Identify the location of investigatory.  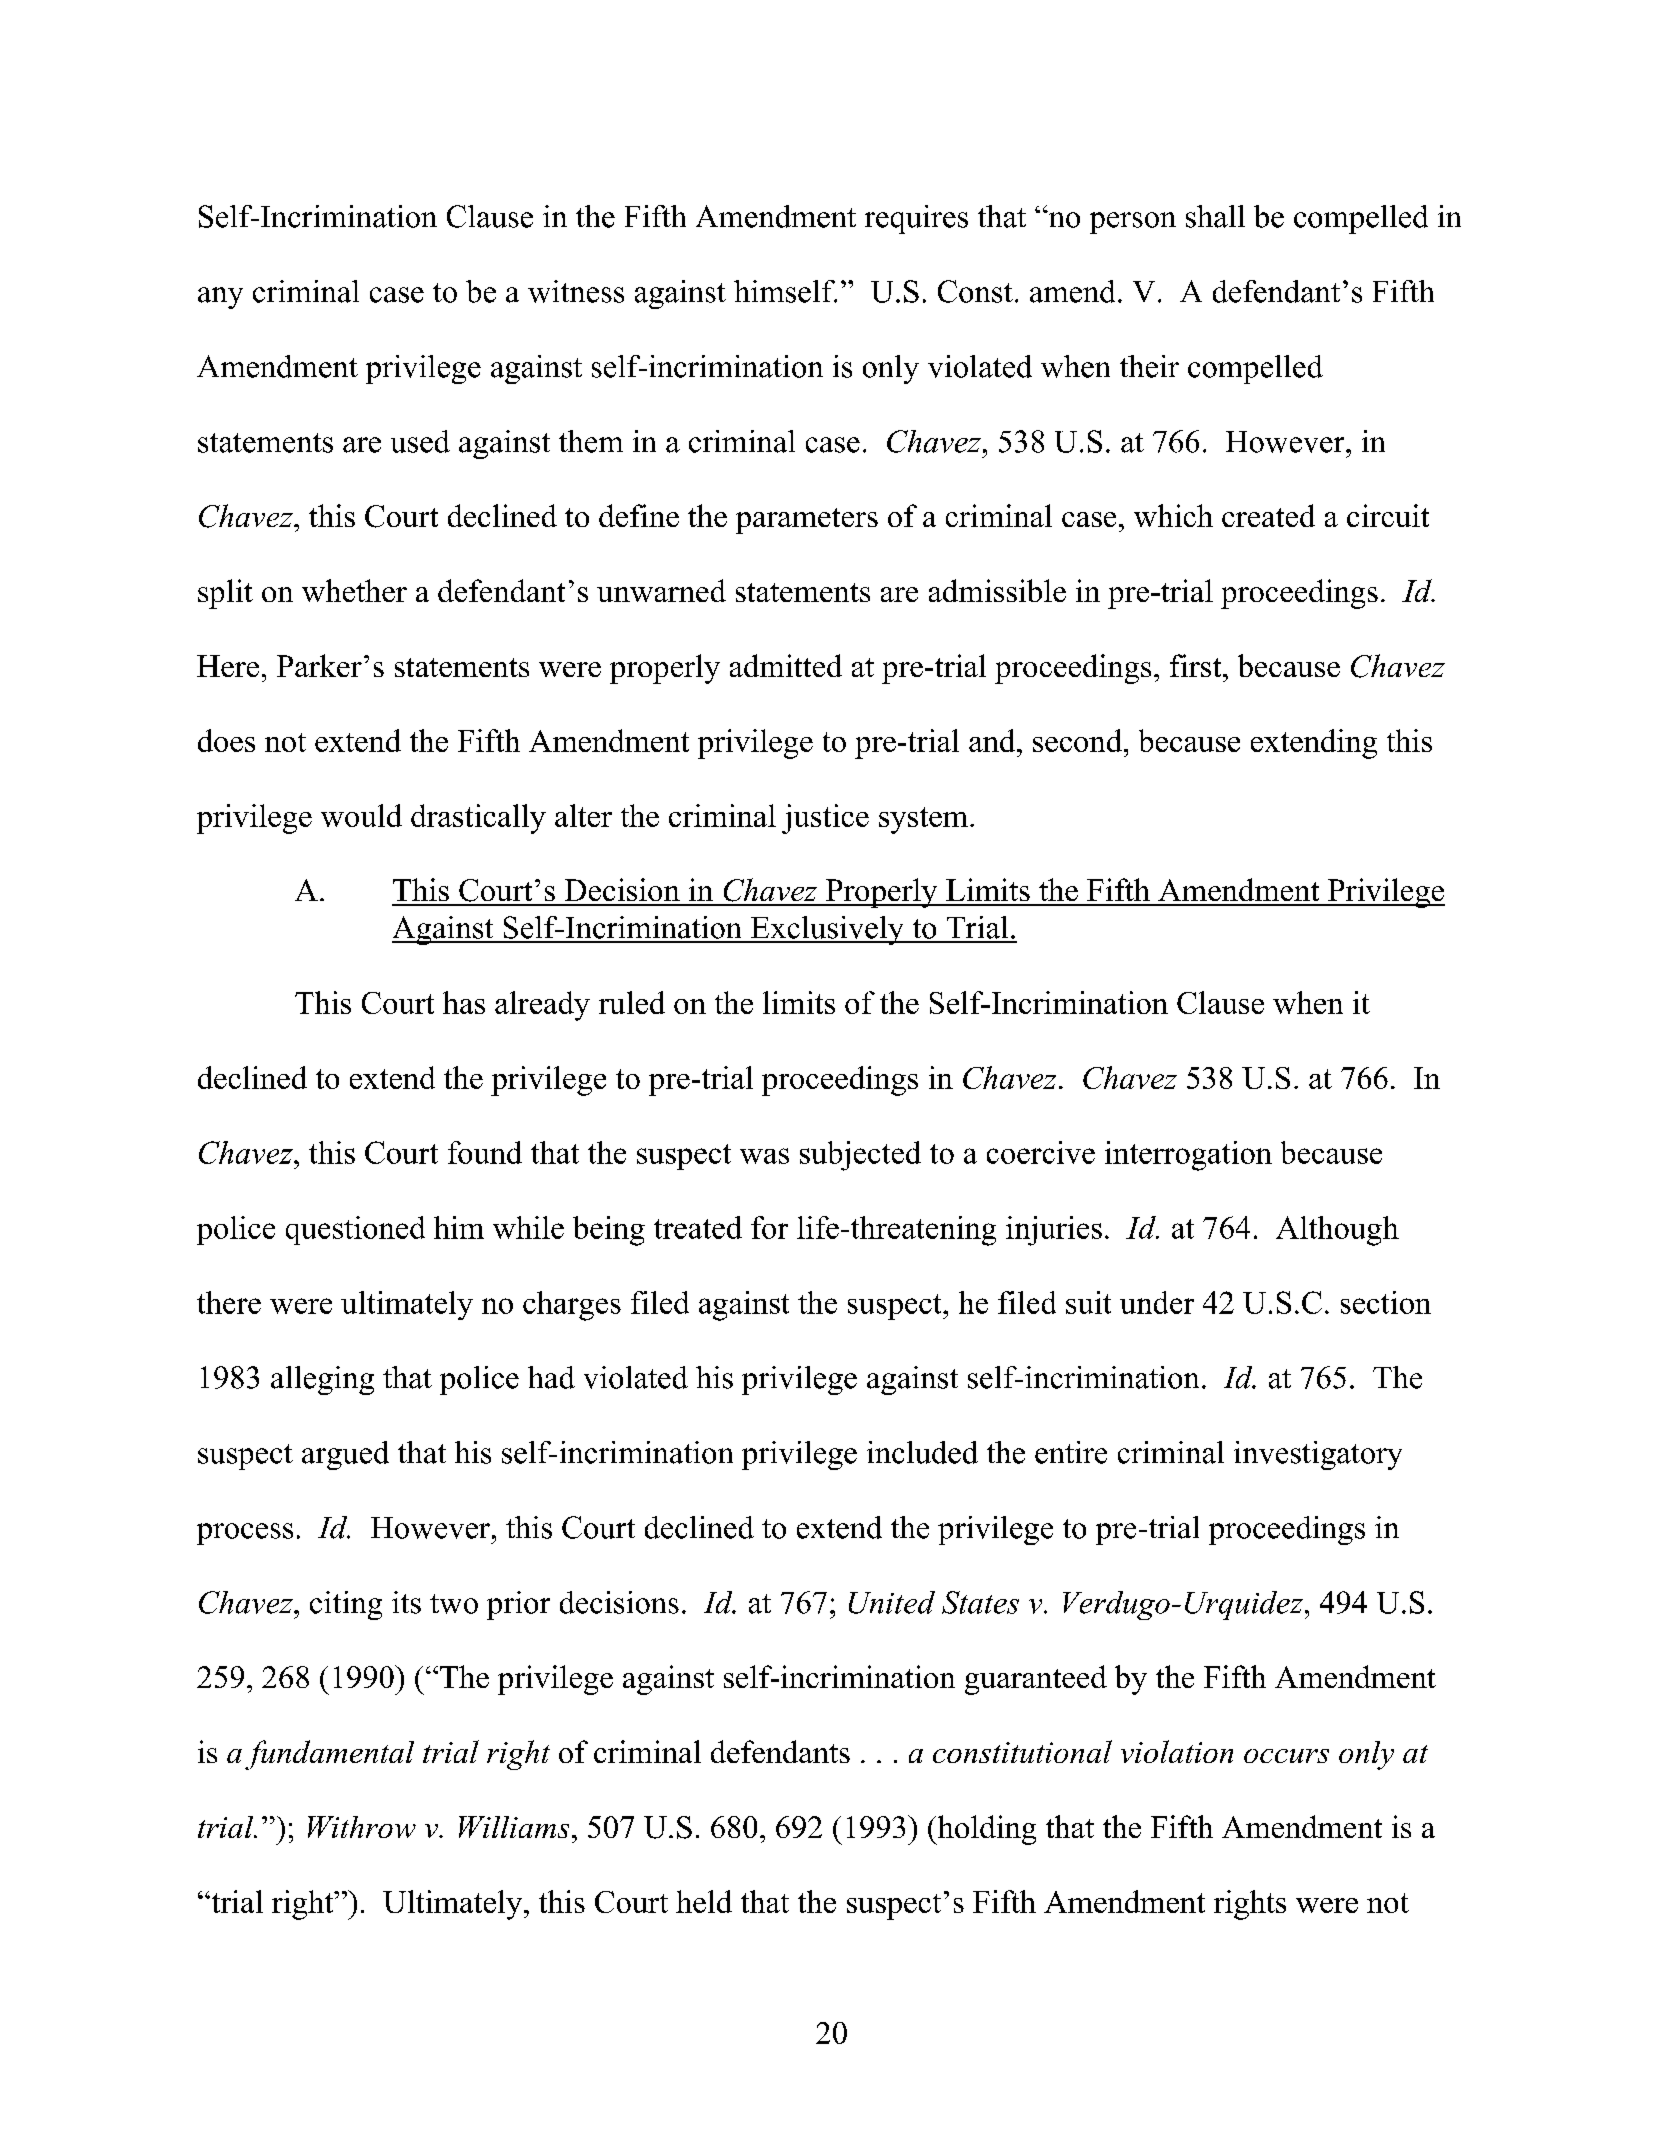
(1318, 1455).
